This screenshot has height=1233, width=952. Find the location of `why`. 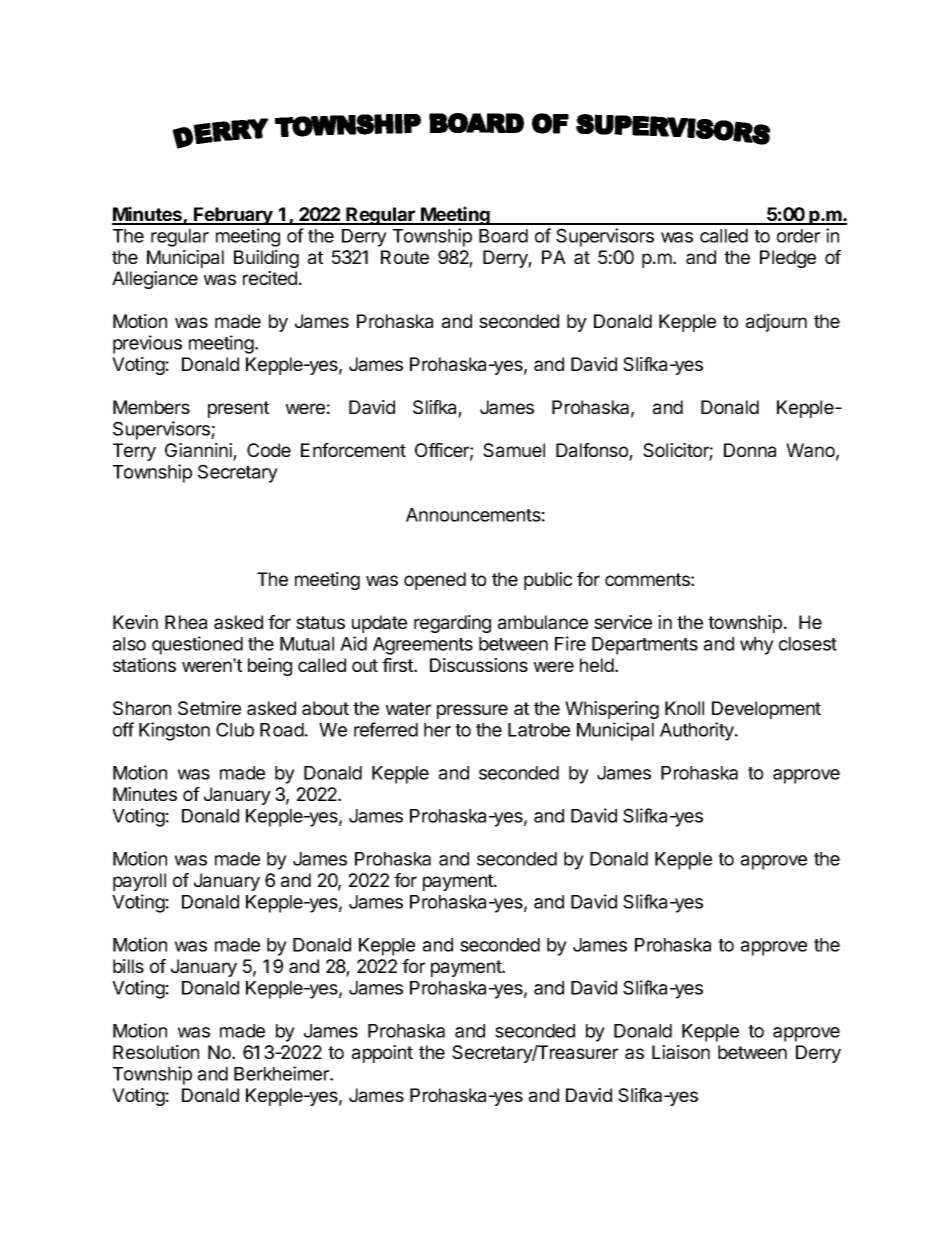

why is located at coordinates (757, 646).
